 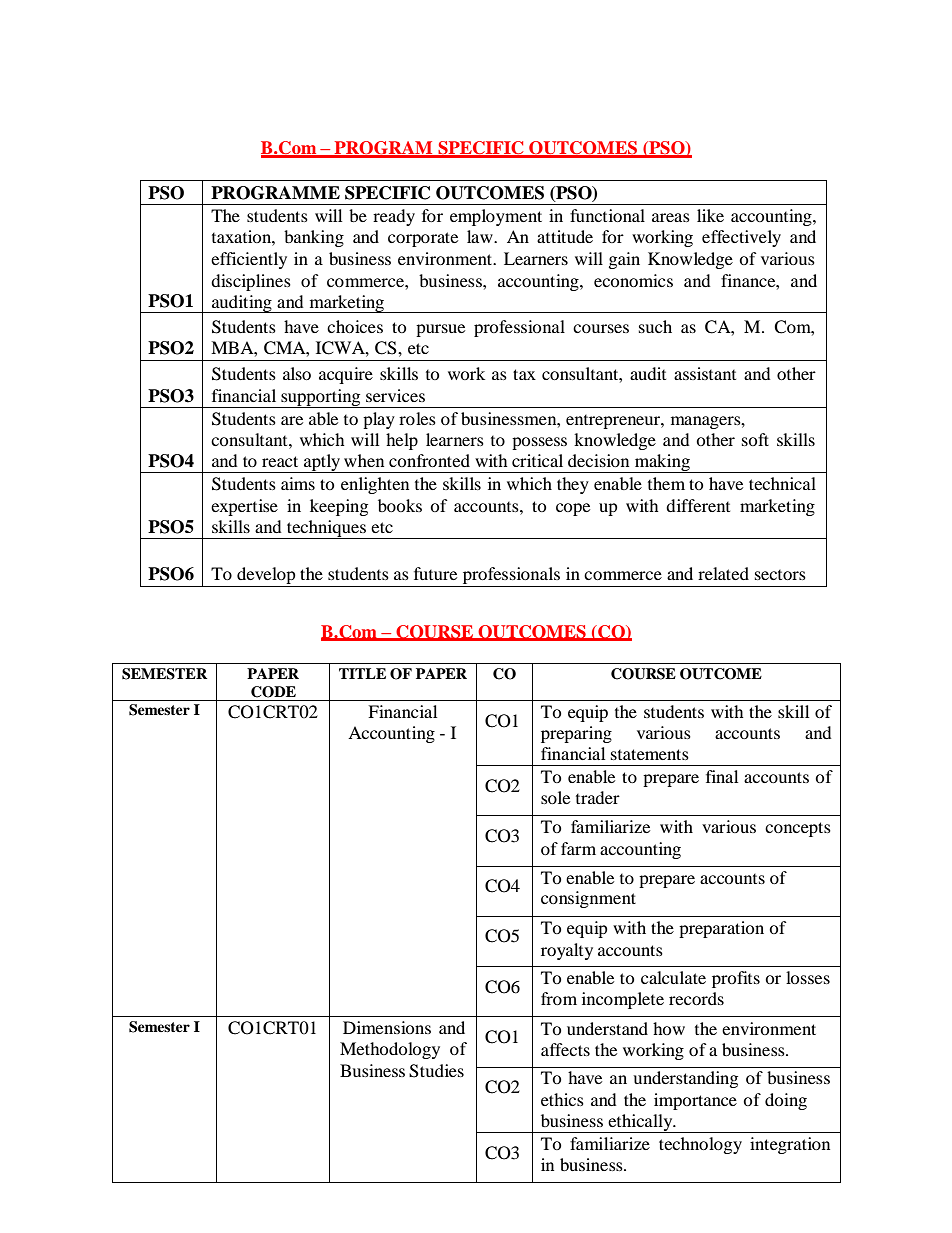 What do you see at coordinates (314, 238) in the screenshot?
I see `banking` at bounding box center [314, 238].
